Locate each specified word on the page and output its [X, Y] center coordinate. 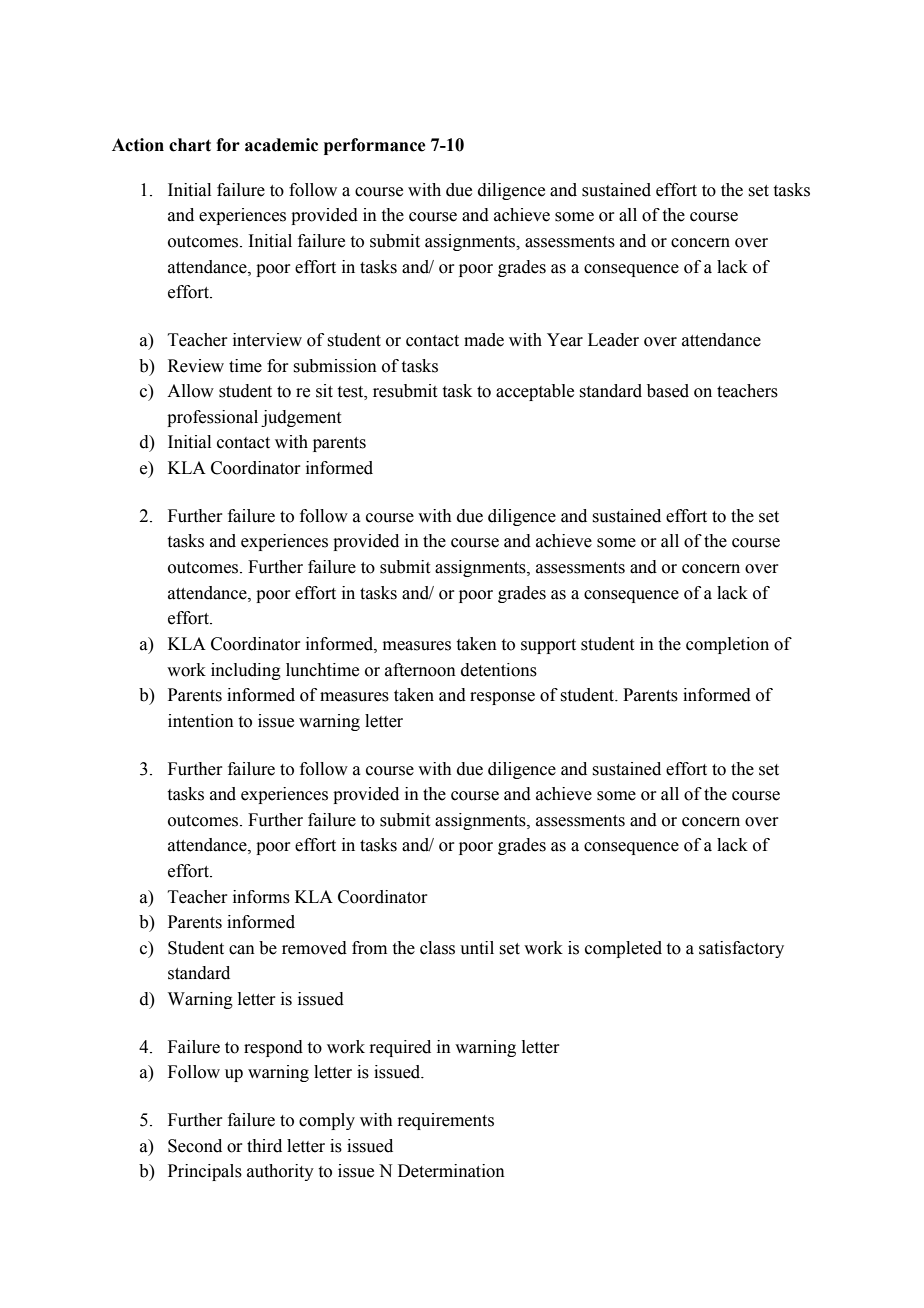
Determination [451, 1171]
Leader [613, 340]
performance [374, 146]
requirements [445, 1121]
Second [195, 1146]
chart [190, 145]
